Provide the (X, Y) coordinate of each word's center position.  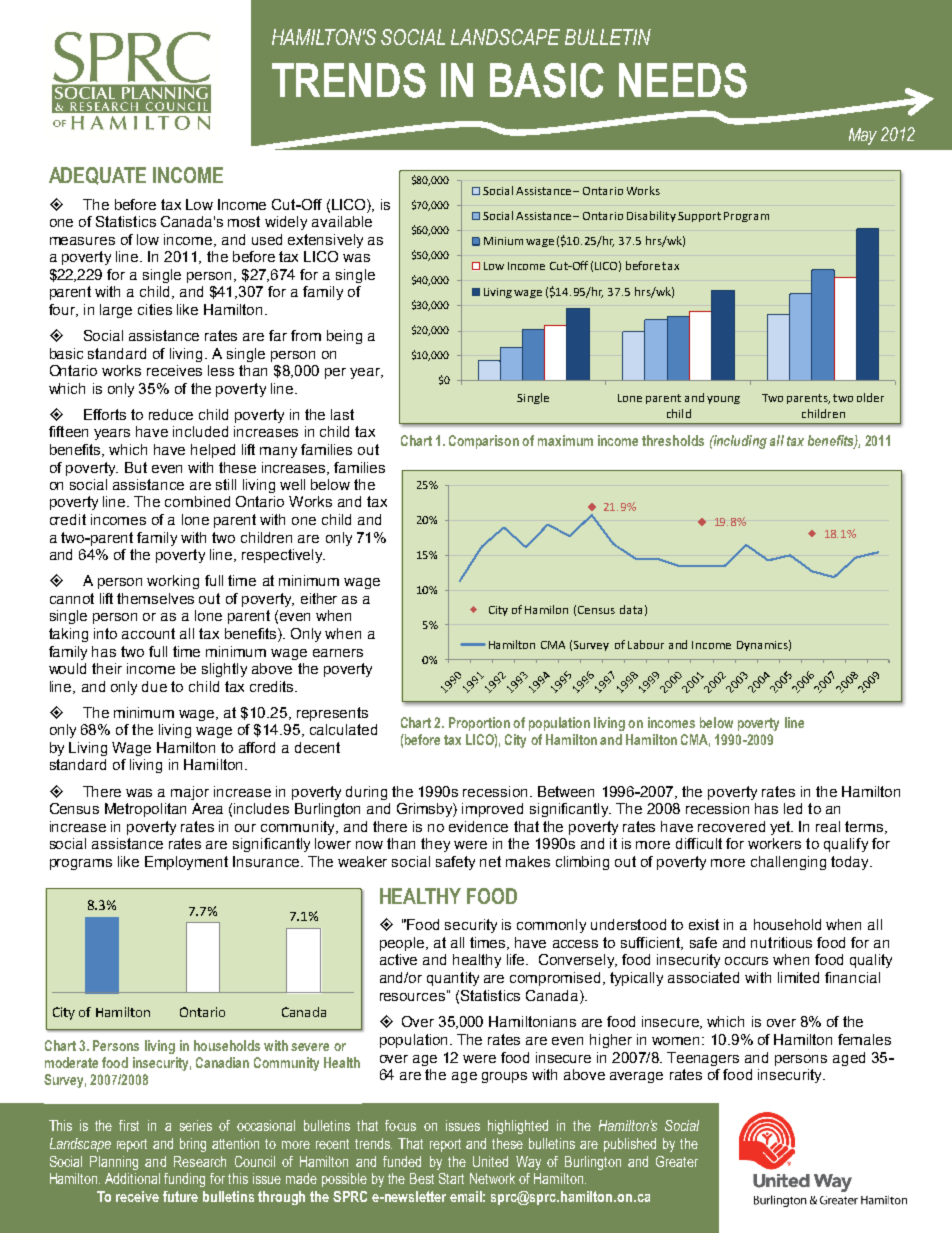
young (723, 400)
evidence (478, 826)
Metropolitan (145, 810)
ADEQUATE (97, 176)
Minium (503, 241)
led (793, 808)
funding (184, 1180)
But (136, 467)
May (863, 136)
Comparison (484, 442)
